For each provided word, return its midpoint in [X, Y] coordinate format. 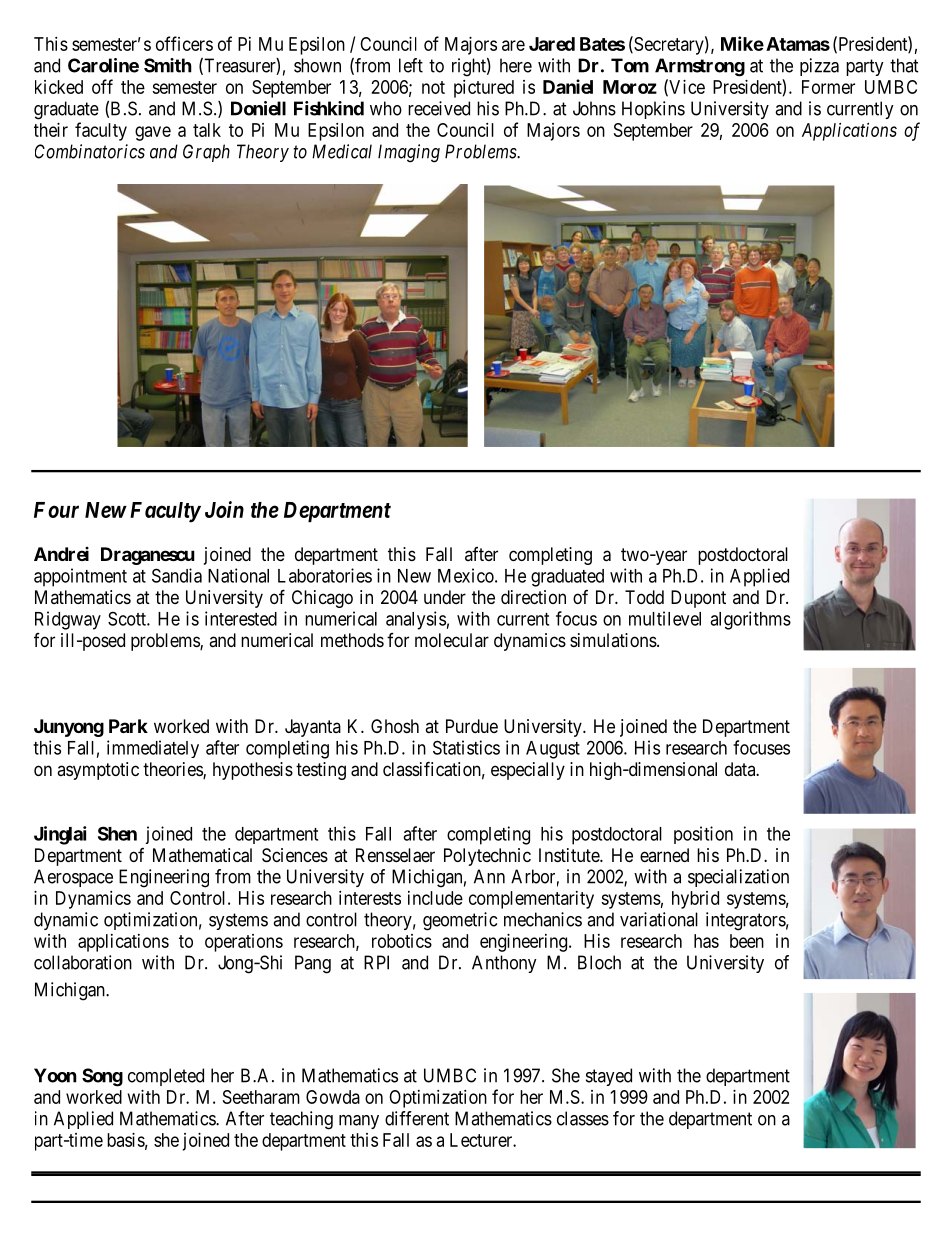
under [445, 597]
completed [166, 1077]
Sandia [177, 575]
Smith [168, 65]
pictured [484, 89]
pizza [819, 67]
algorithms [750, 620]
